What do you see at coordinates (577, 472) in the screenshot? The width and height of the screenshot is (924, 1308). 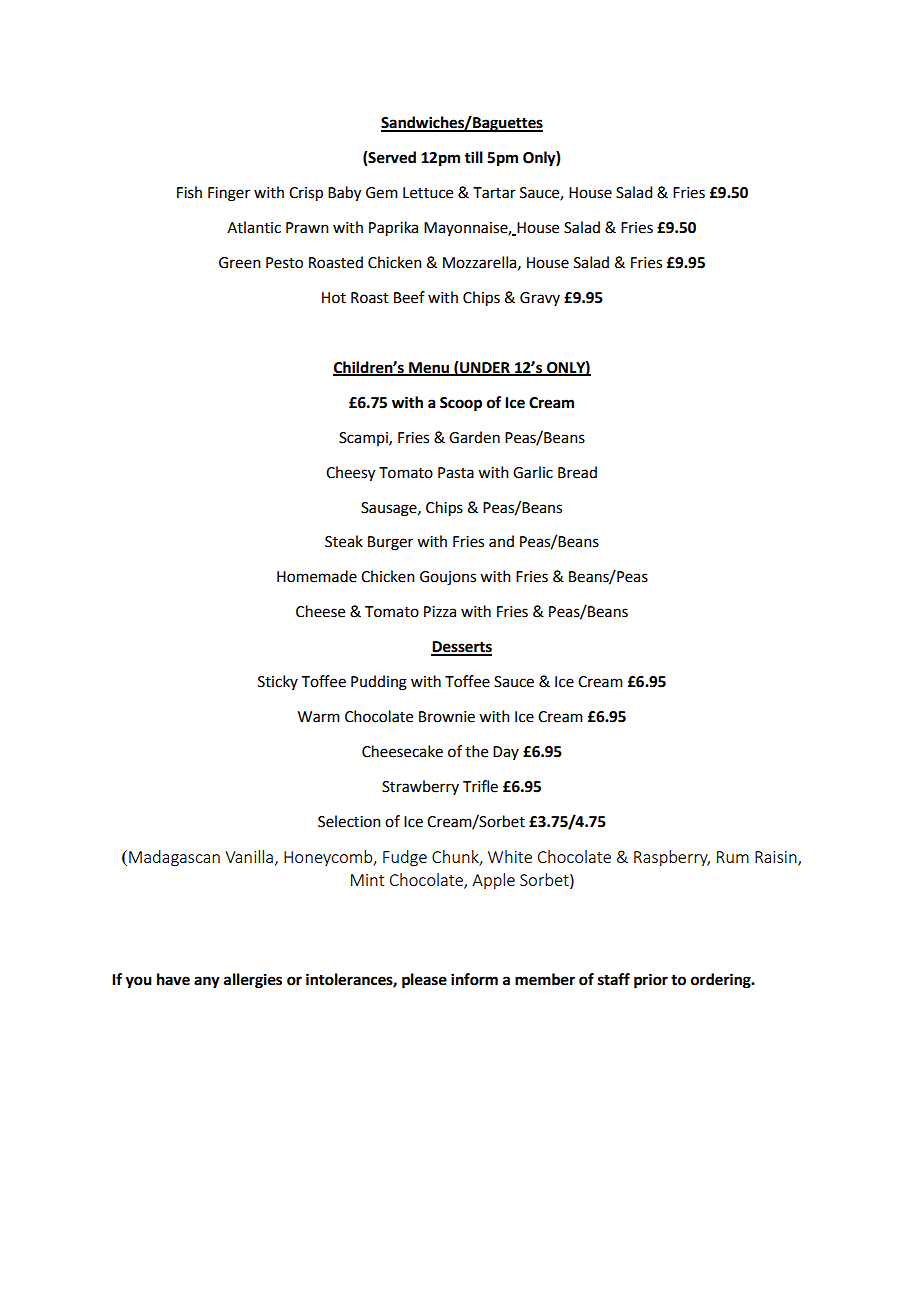 I see `Bread` at bounding box center [577, 472].
